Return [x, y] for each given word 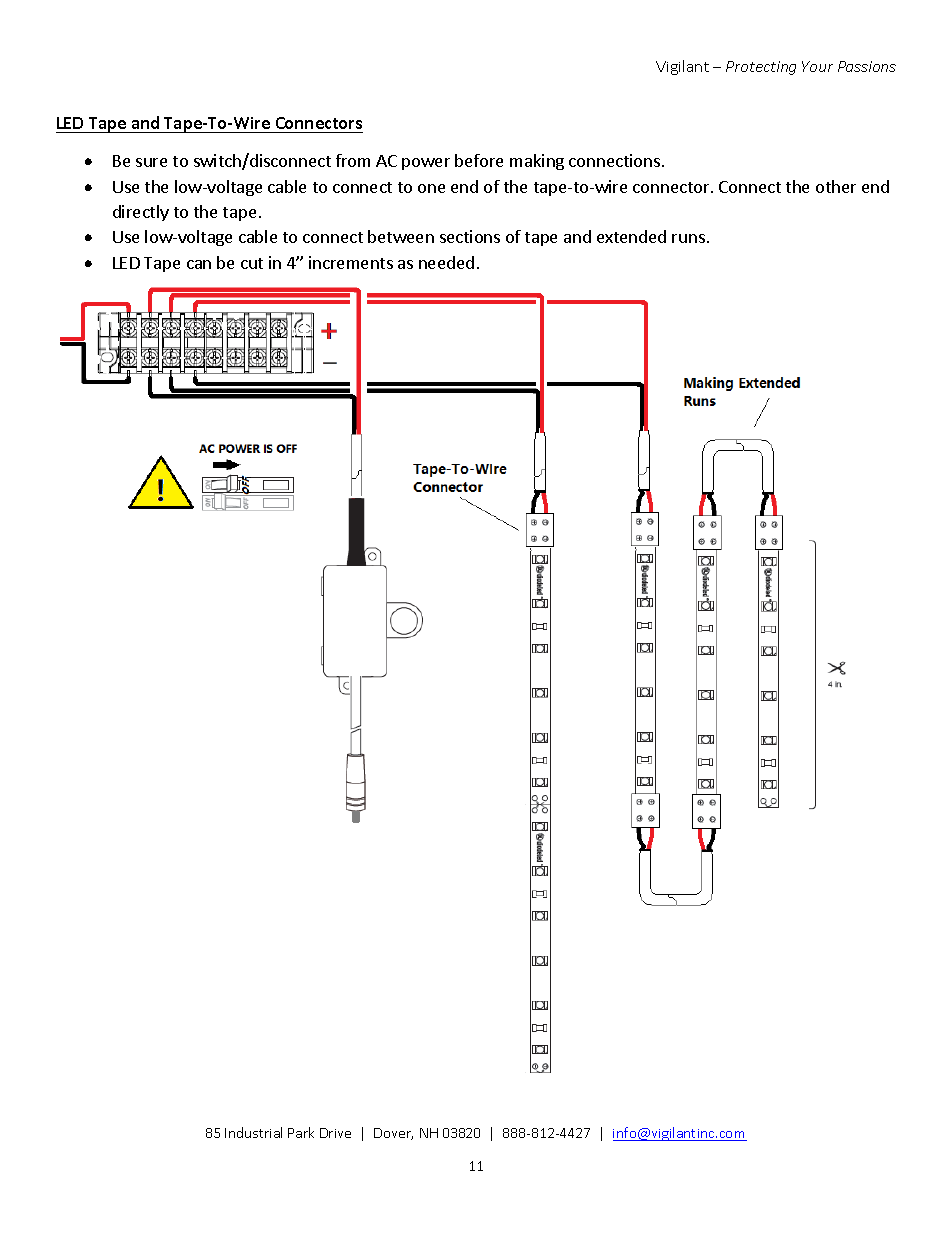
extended [631, 236]
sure [151, 162]
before [479, 160]
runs [688, 238]
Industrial [253, 1132]
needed [446, 262]
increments [351, 262]
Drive [335, 1133]
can [199, 264]
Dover [393, 1134]
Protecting [761, 68]
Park [301, 1132]
